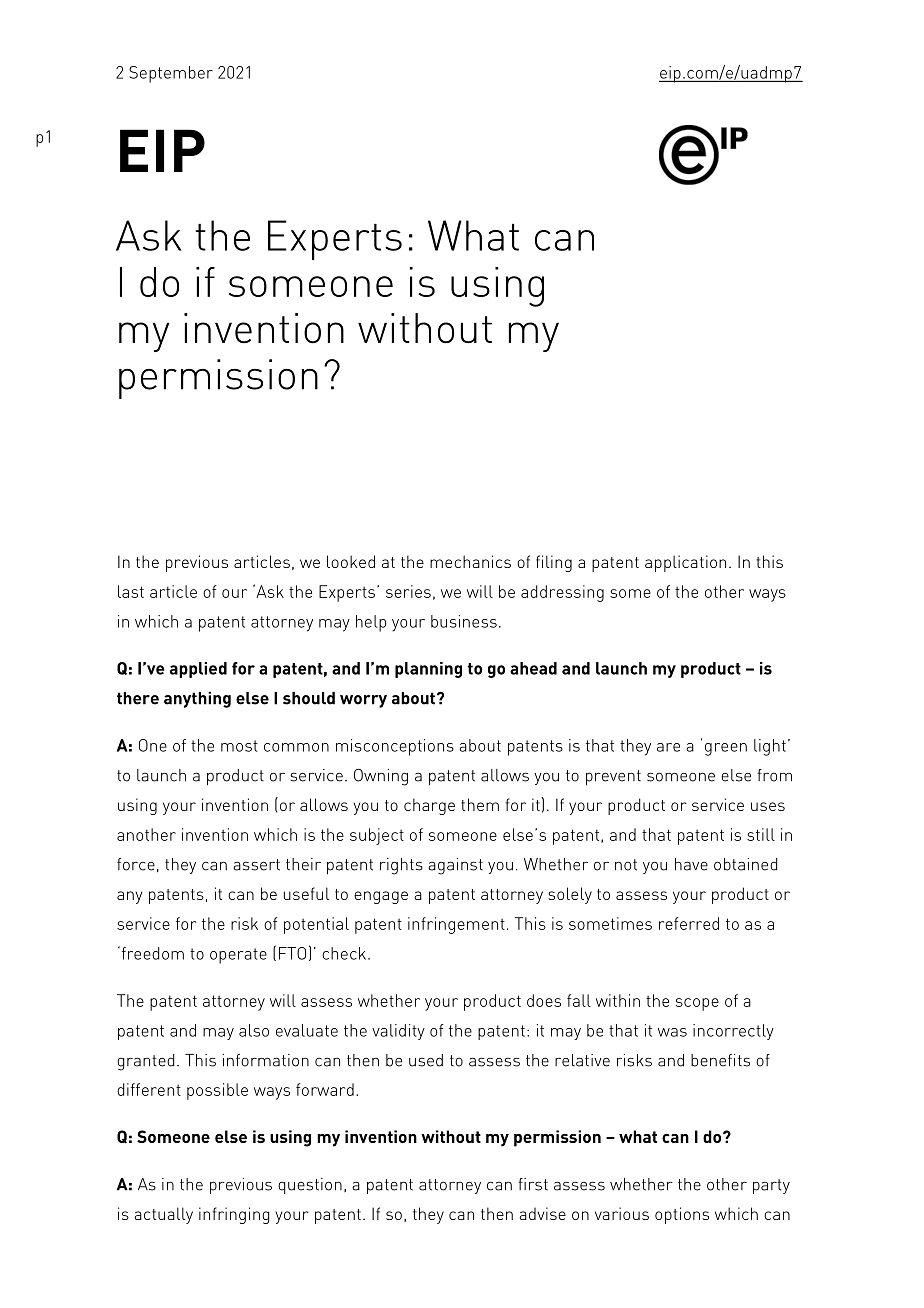 This image has width=924, height=1308. Describe the element at coordinates (685, 563) in the image. I see `application` at that location.
